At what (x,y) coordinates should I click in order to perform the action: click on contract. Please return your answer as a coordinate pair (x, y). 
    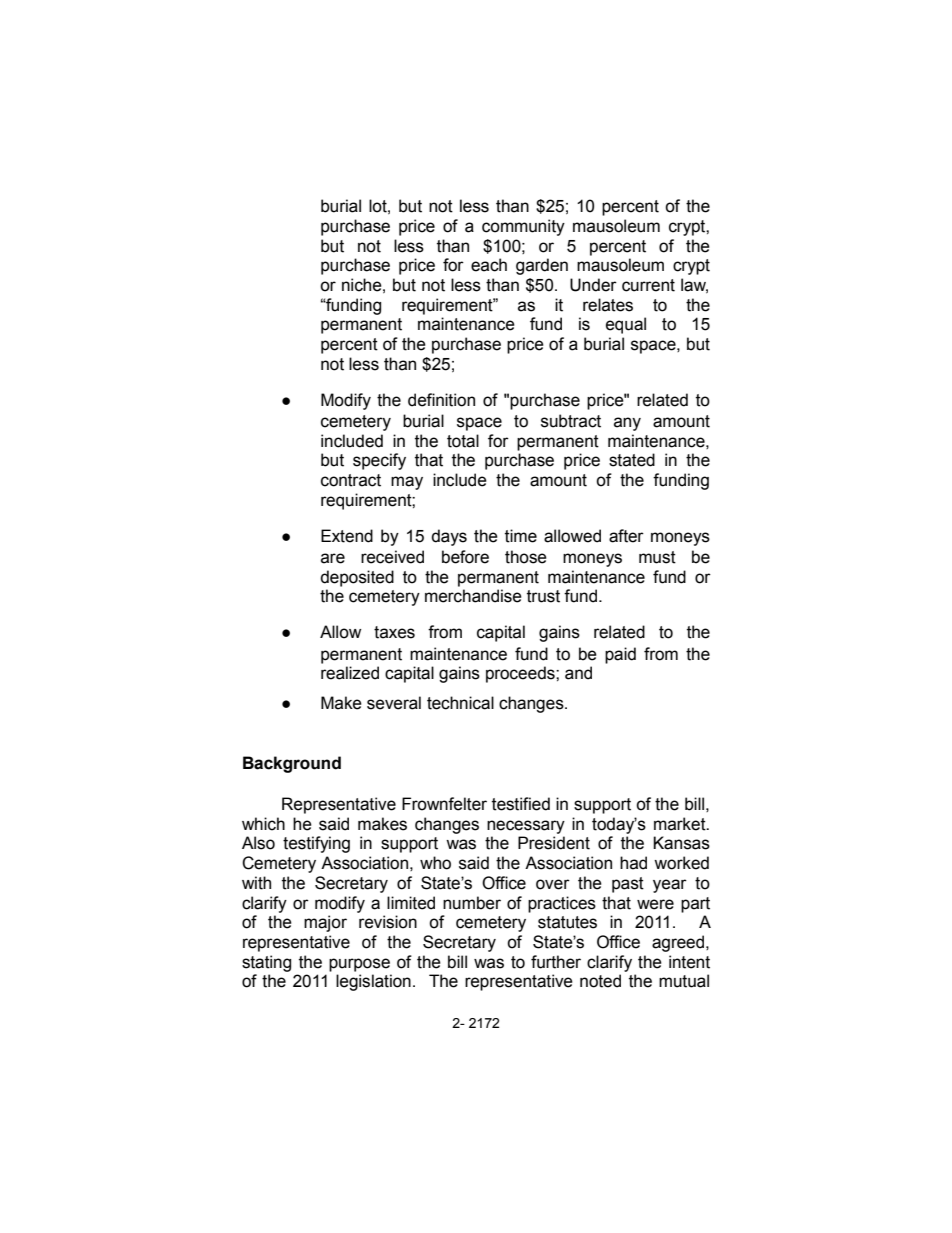
    Looking at the image, I should click on (351, 480).
